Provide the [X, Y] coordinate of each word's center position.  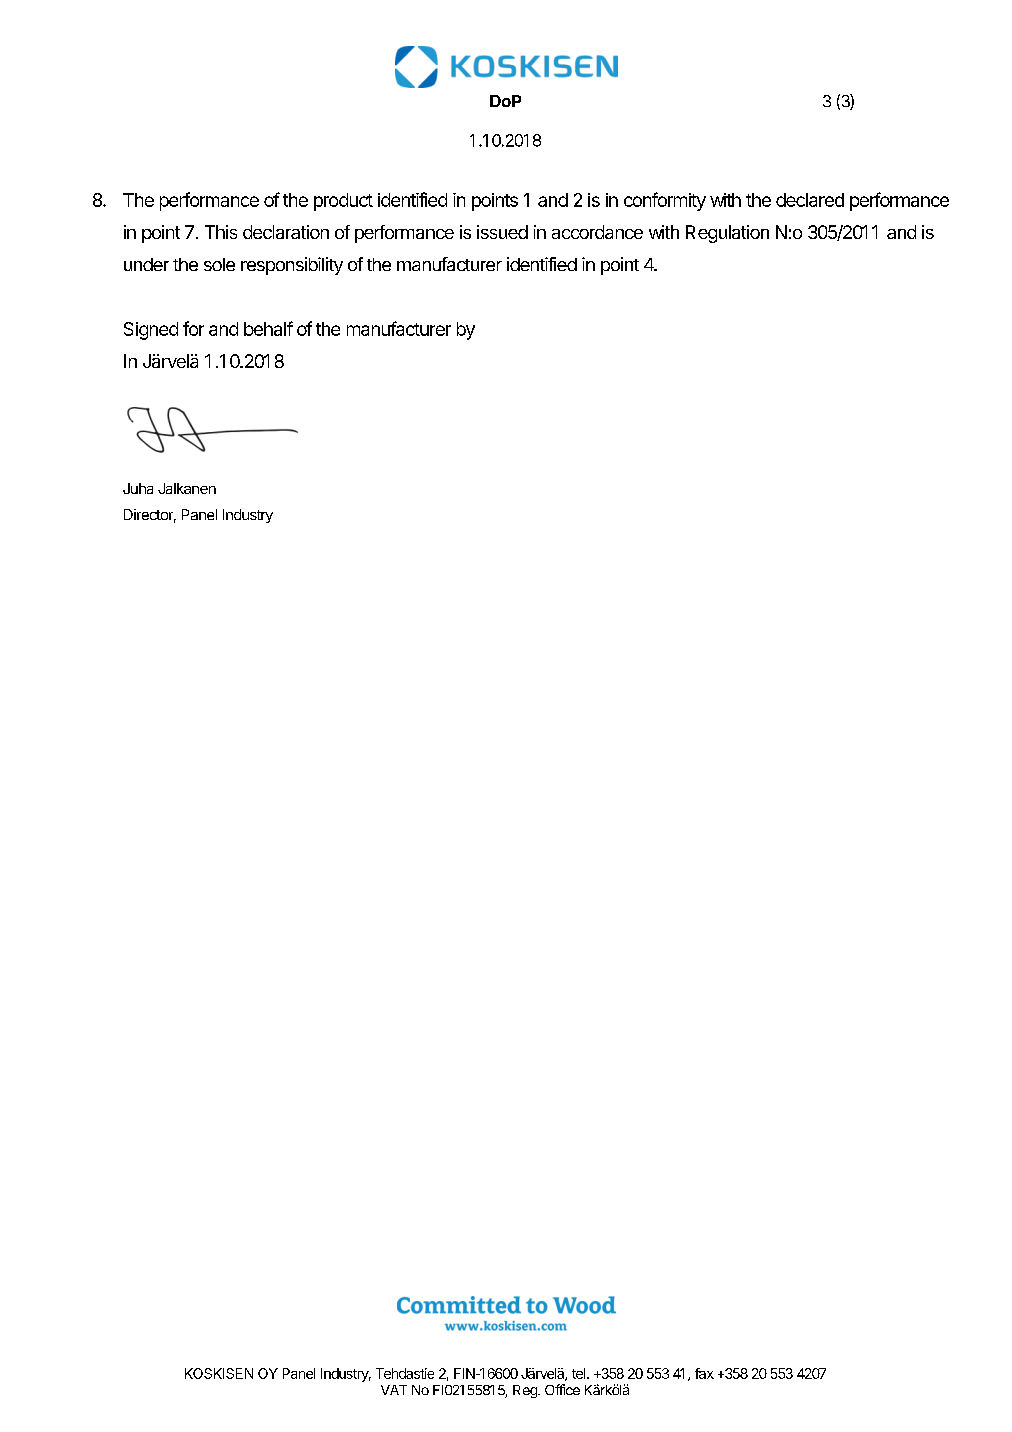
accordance [597, 232]
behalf [268, 328]
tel [580, 1373]
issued [502, 232]
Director [150, 516]
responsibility [292, 266]
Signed [151, 331]
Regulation [727, 234]
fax [704, 1373]
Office [562, 1389]
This [221, 232]
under [146, 264]
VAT [394, 1390]
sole [219, 264]
